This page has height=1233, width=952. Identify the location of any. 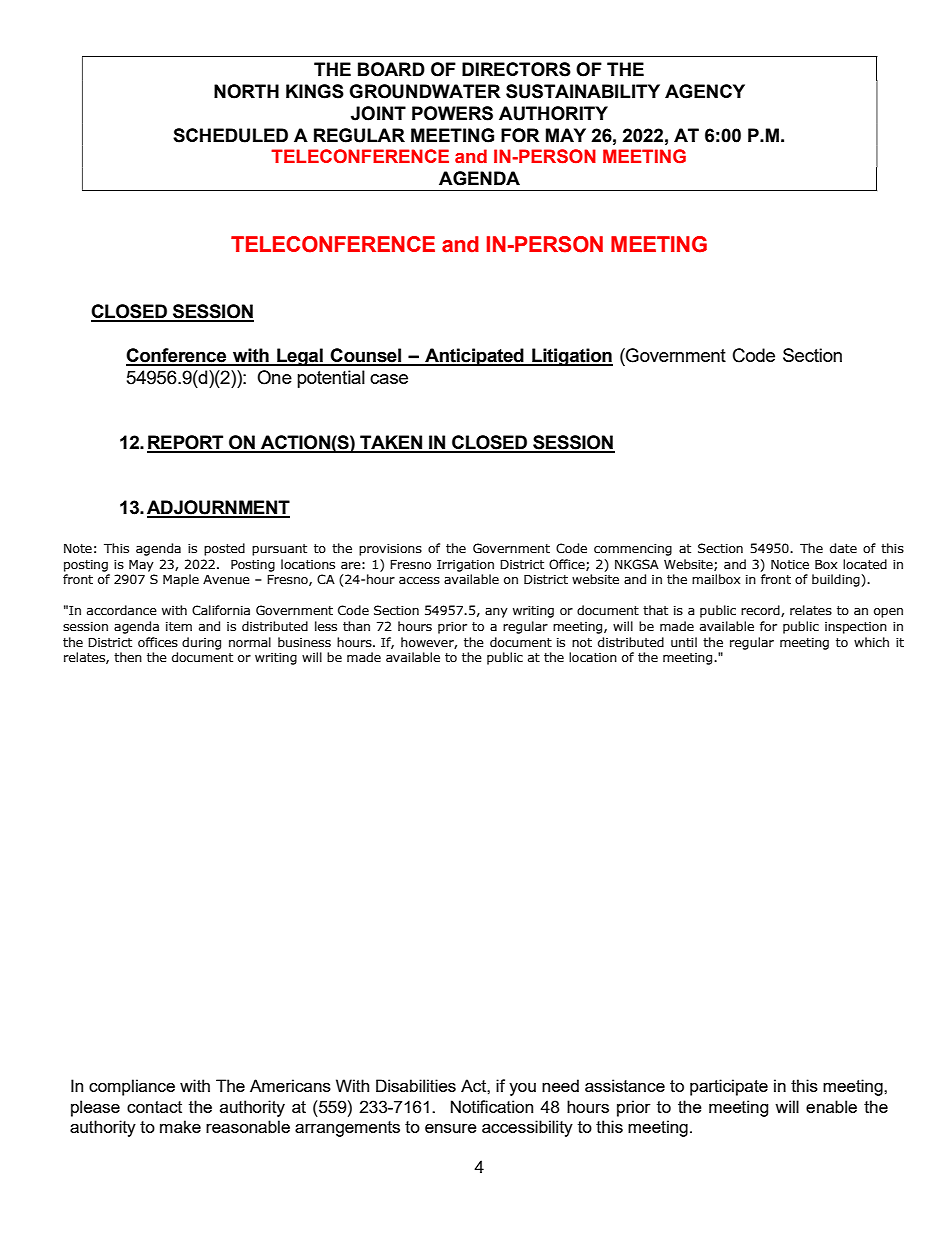
(496, 613).
